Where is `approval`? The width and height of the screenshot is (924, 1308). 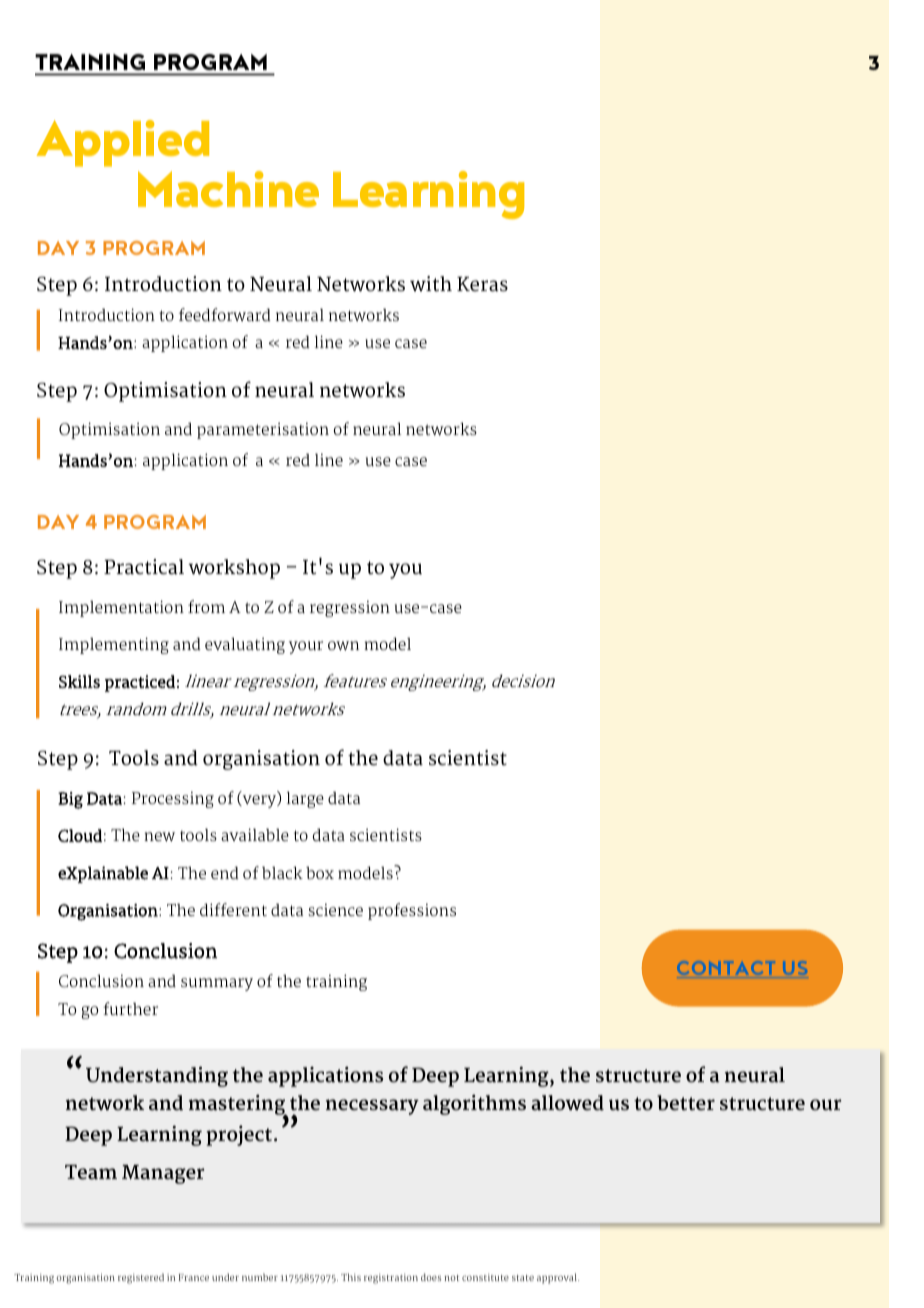 approval is located at coordinates (558, 1278).
